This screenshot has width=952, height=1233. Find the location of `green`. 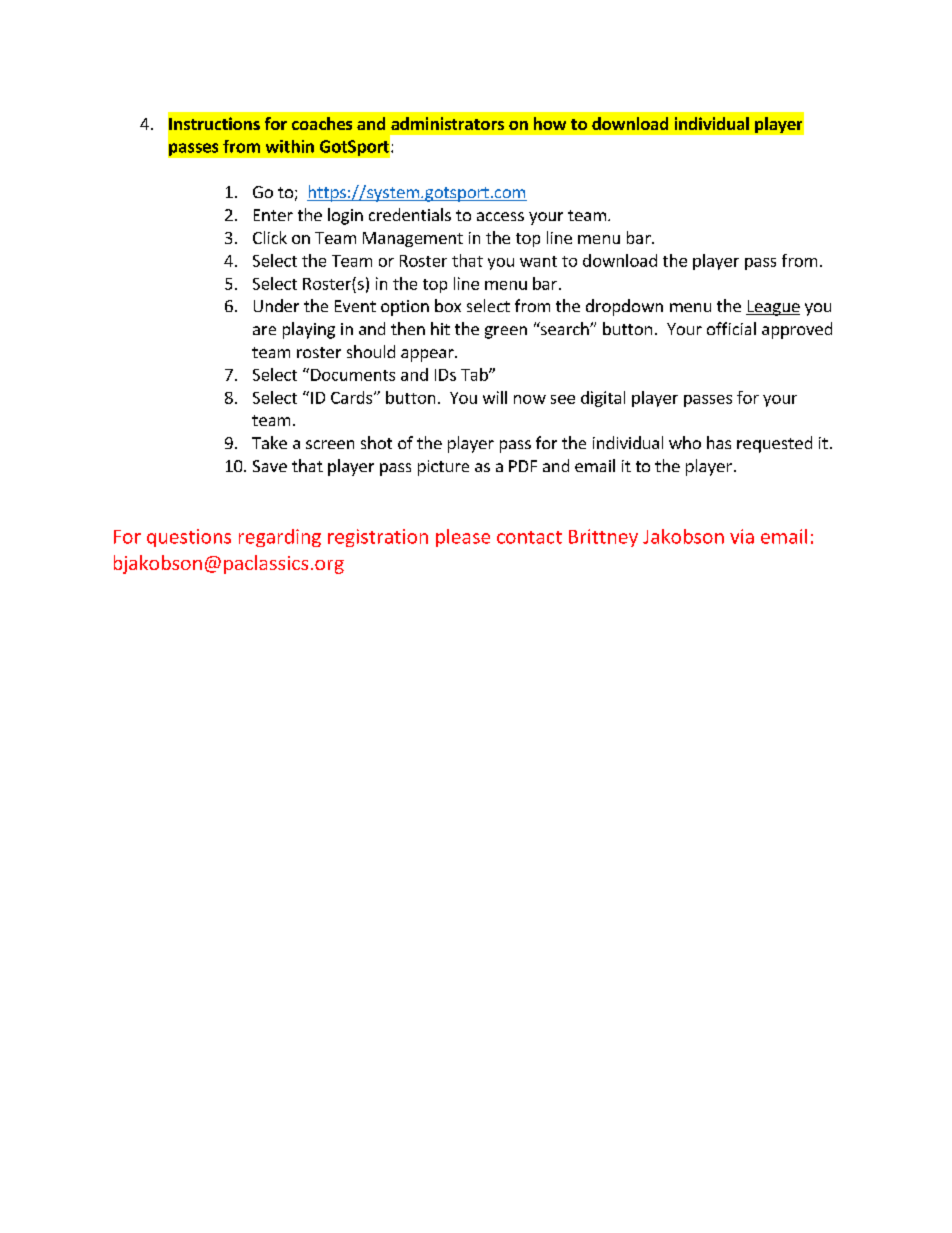

green is located at coordinates (506, 332).
